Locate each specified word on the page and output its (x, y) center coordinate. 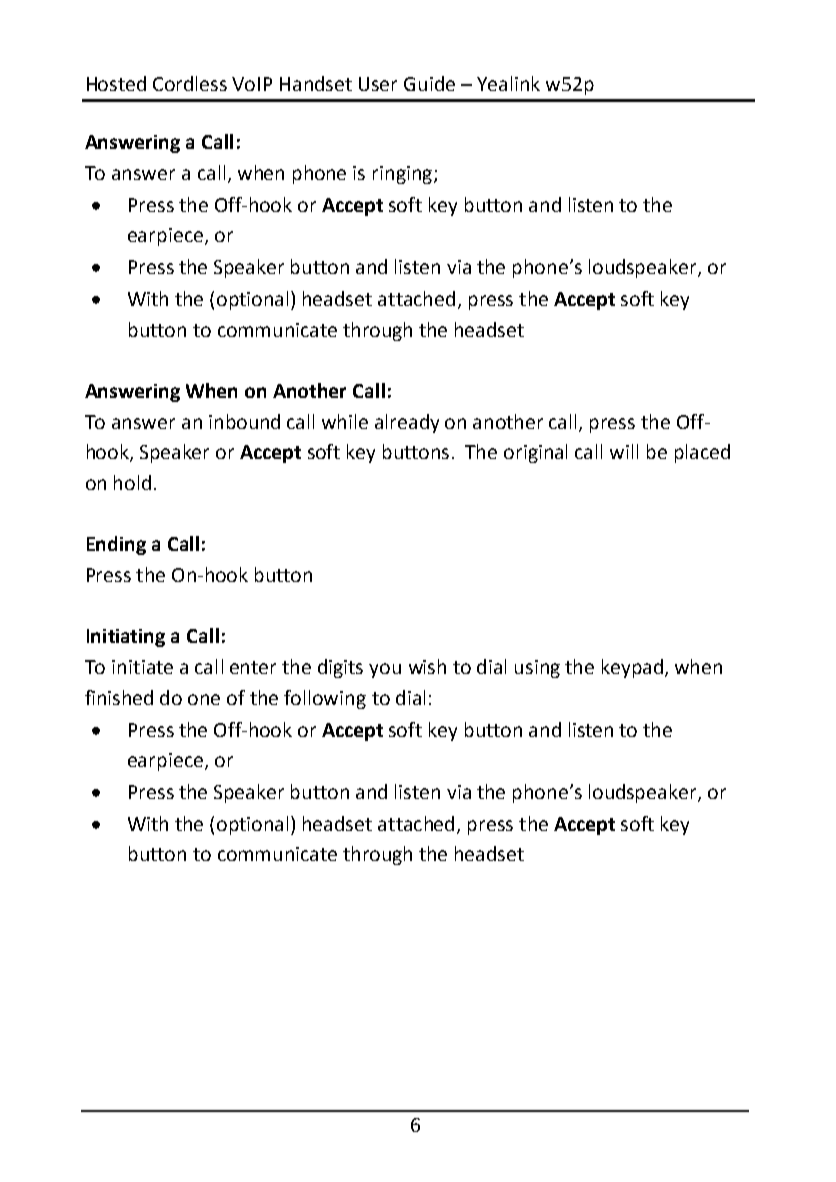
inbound (244, 421)
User (378, 84)
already (407, 423)
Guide (429, 83)
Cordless (190, 83)
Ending (116, 545)
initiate (142, 667)
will (624, 451)
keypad (632, 668)
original (535, 453)
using (537, 669)
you (385, 670)
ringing (402, 175)
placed (702, 453)
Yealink (508, 83)
